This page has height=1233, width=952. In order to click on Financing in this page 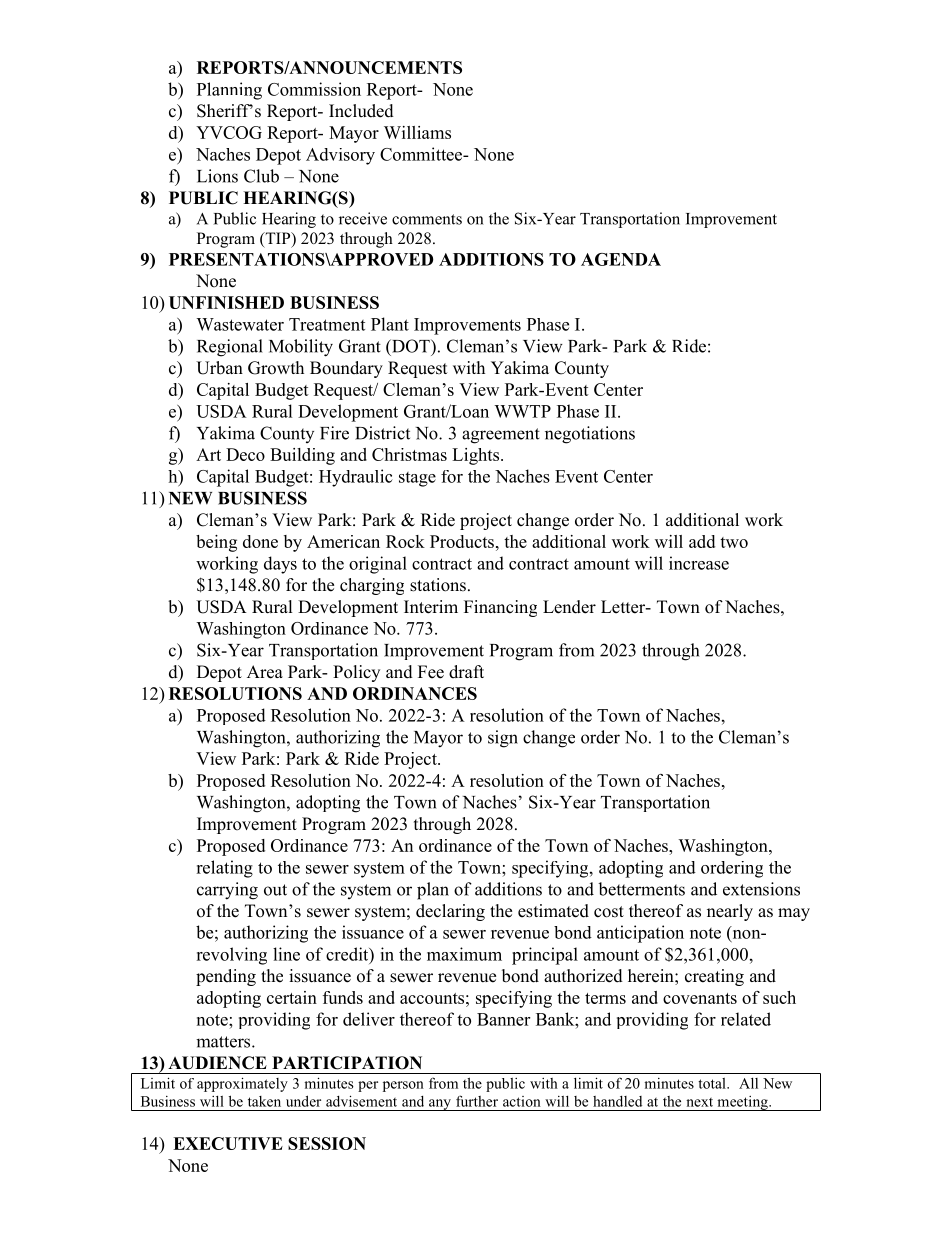, I will do `click(500, 608)`.
